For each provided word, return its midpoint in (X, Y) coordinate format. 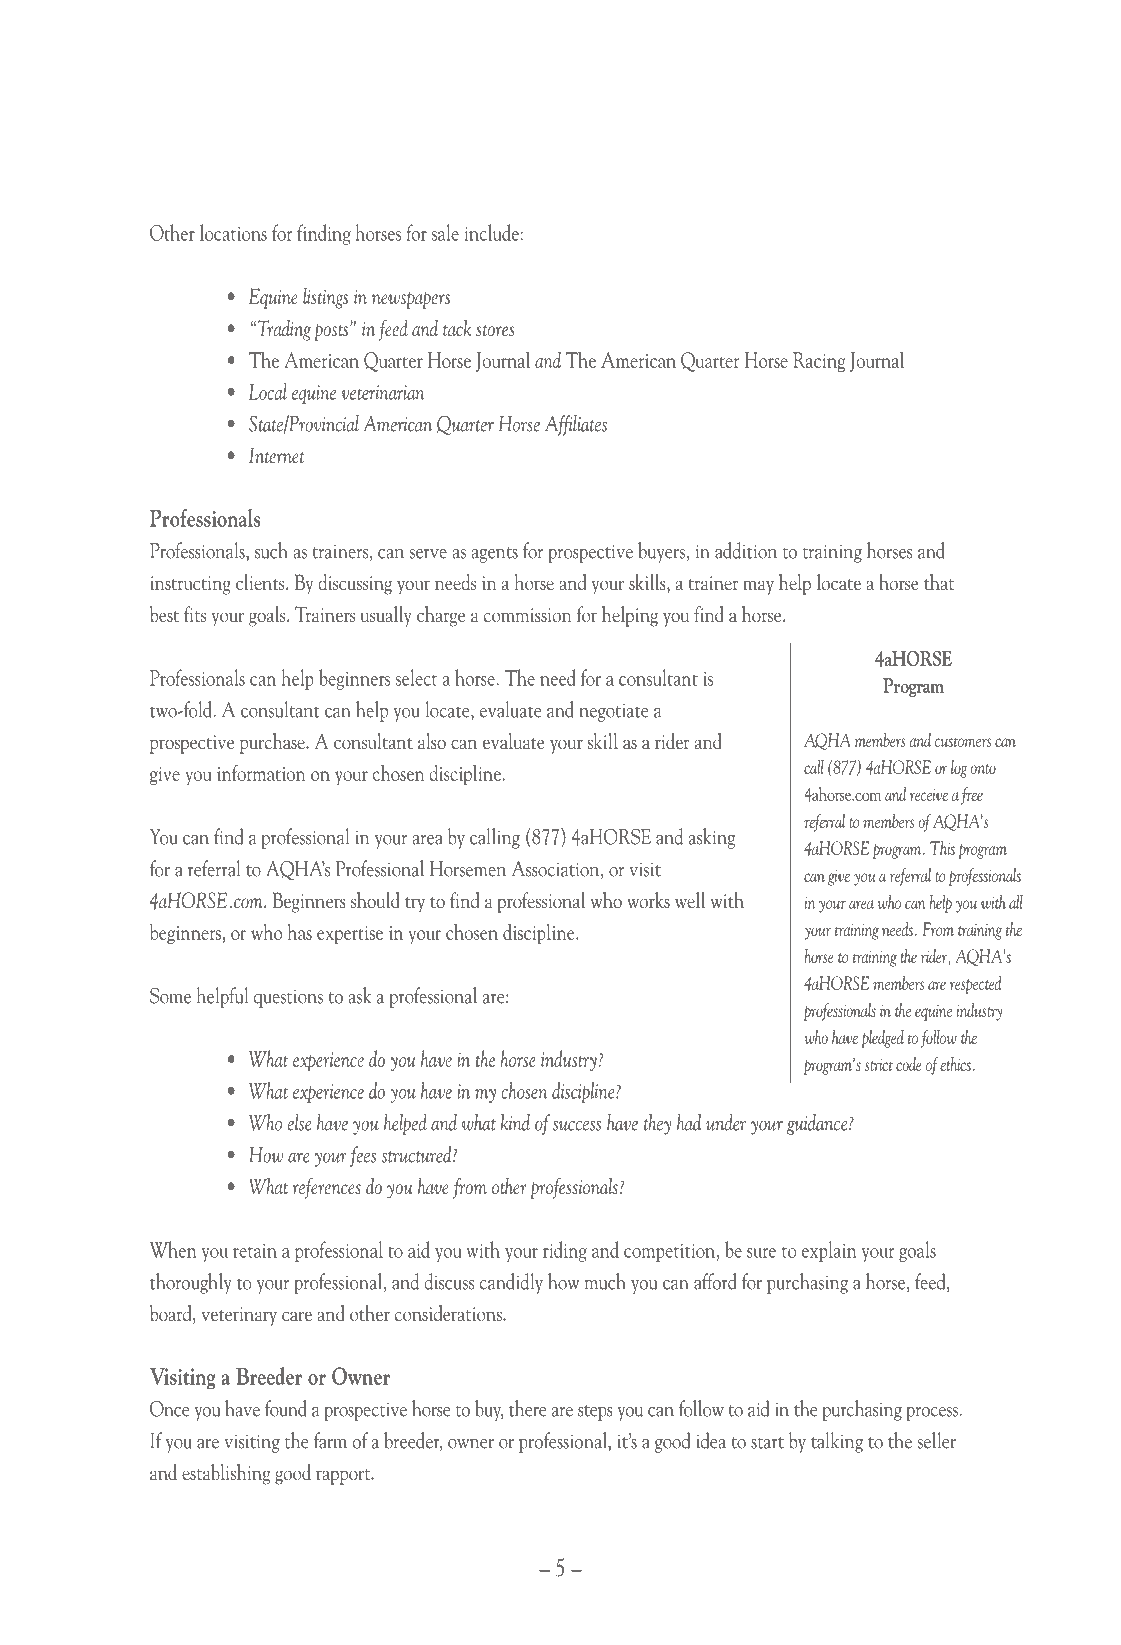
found (286, 1408)
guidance (818, 1124)
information (261, 773)
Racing (819, 362)
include (493, 232)
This (942, 848)
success (577, 1125)
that (939, 582)
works (648, 900)
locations (233, 232)
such (271, 550)
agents (495, 555)
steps (595, 1413)
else (299, 1122)
